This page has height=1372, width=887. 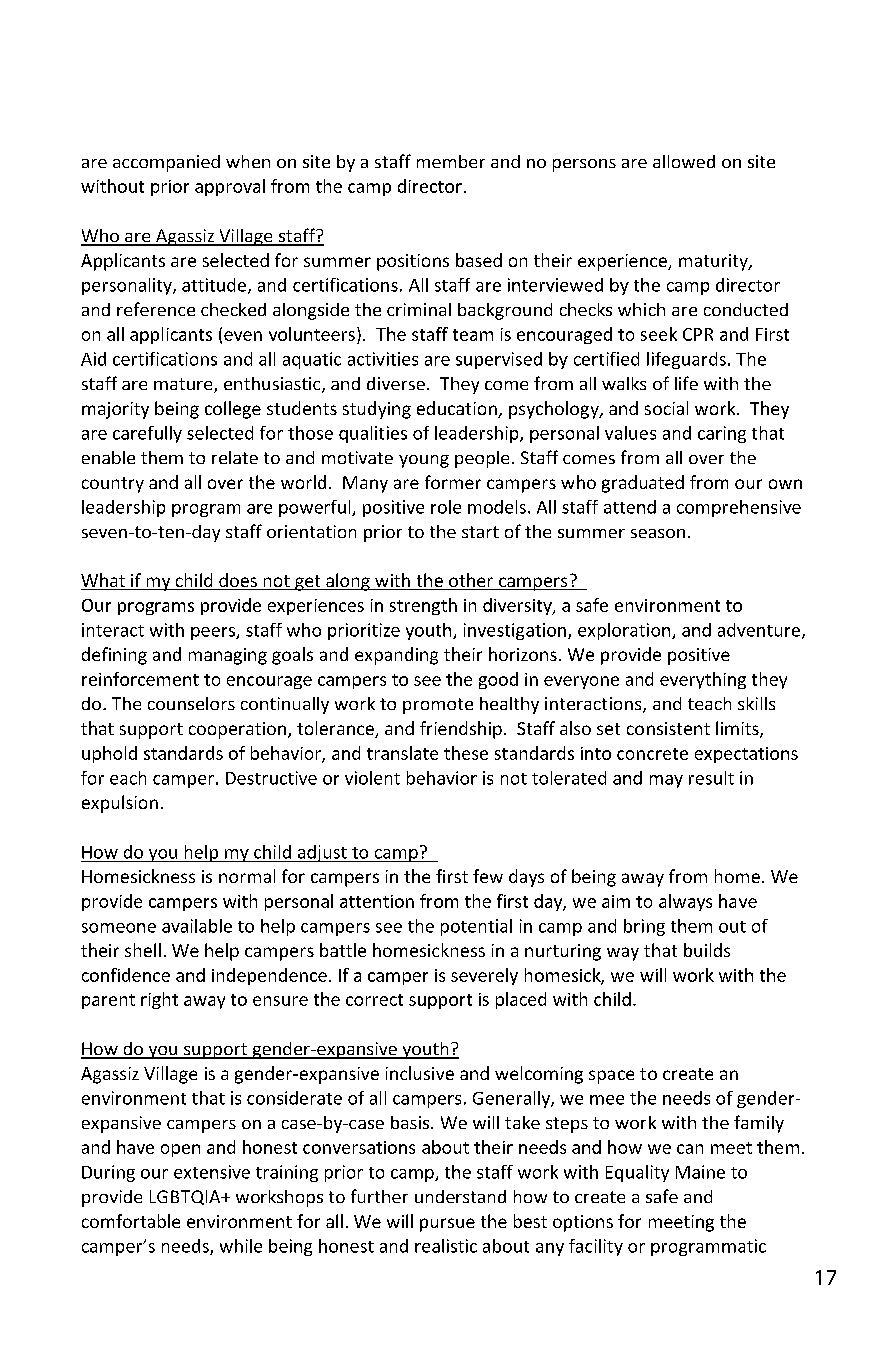 I want to click on accompanied, so click(x=166, y=163).
